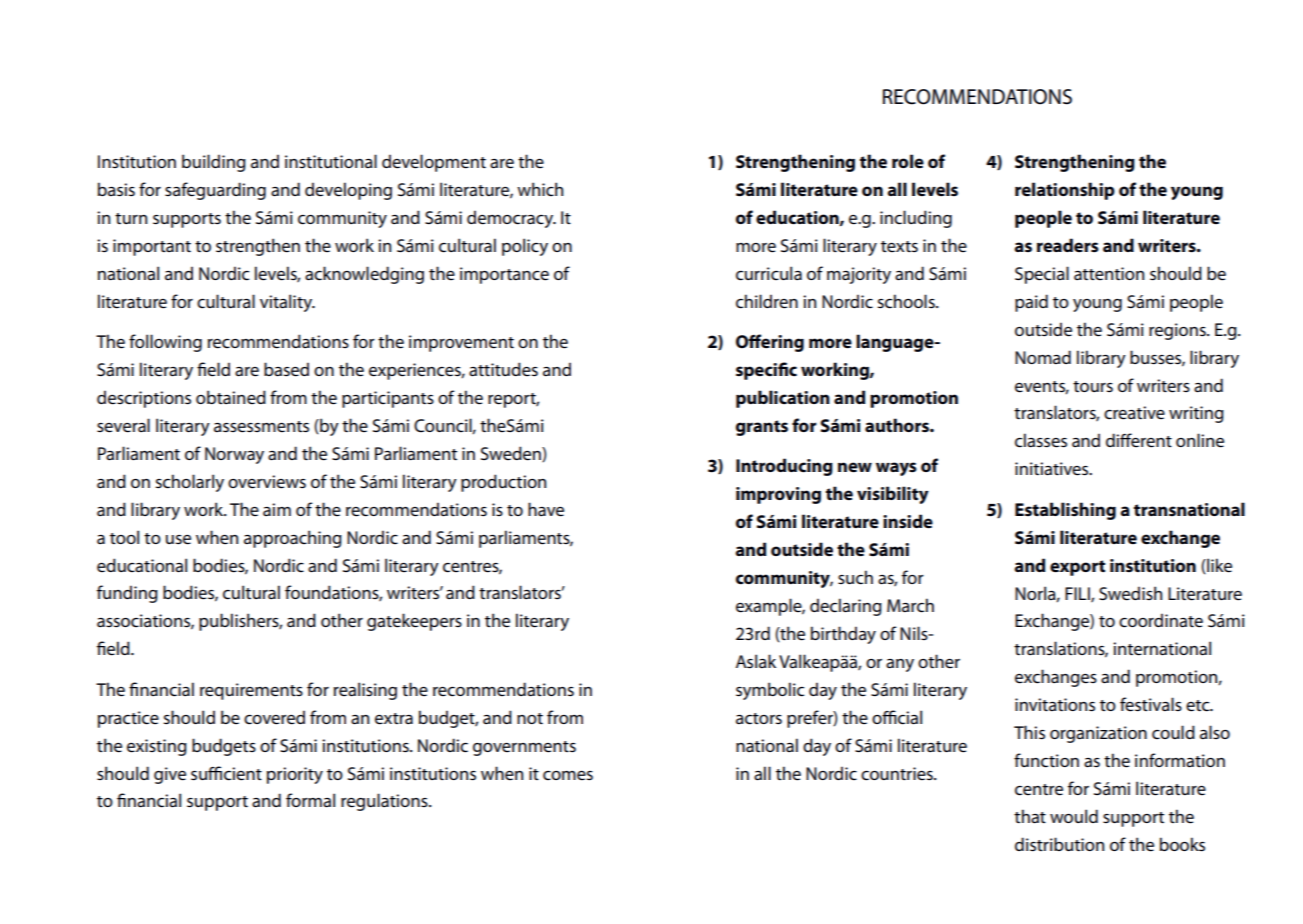 This screenshot has width=1303, height=924. Describe the element at coordinates (1093, 387) in the screenshot. I see `tours` at that location.
